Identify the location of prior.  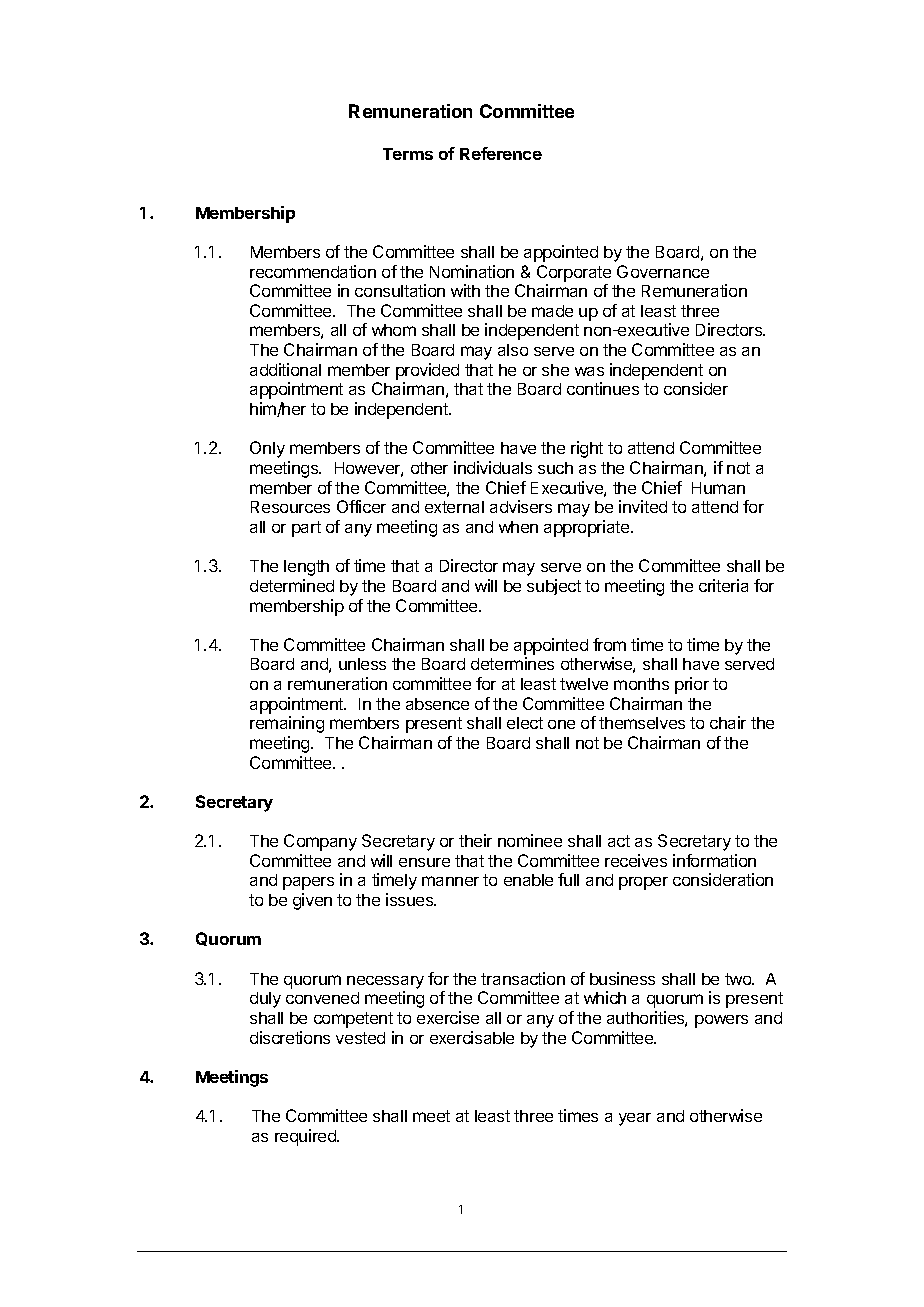
(692, 685).
